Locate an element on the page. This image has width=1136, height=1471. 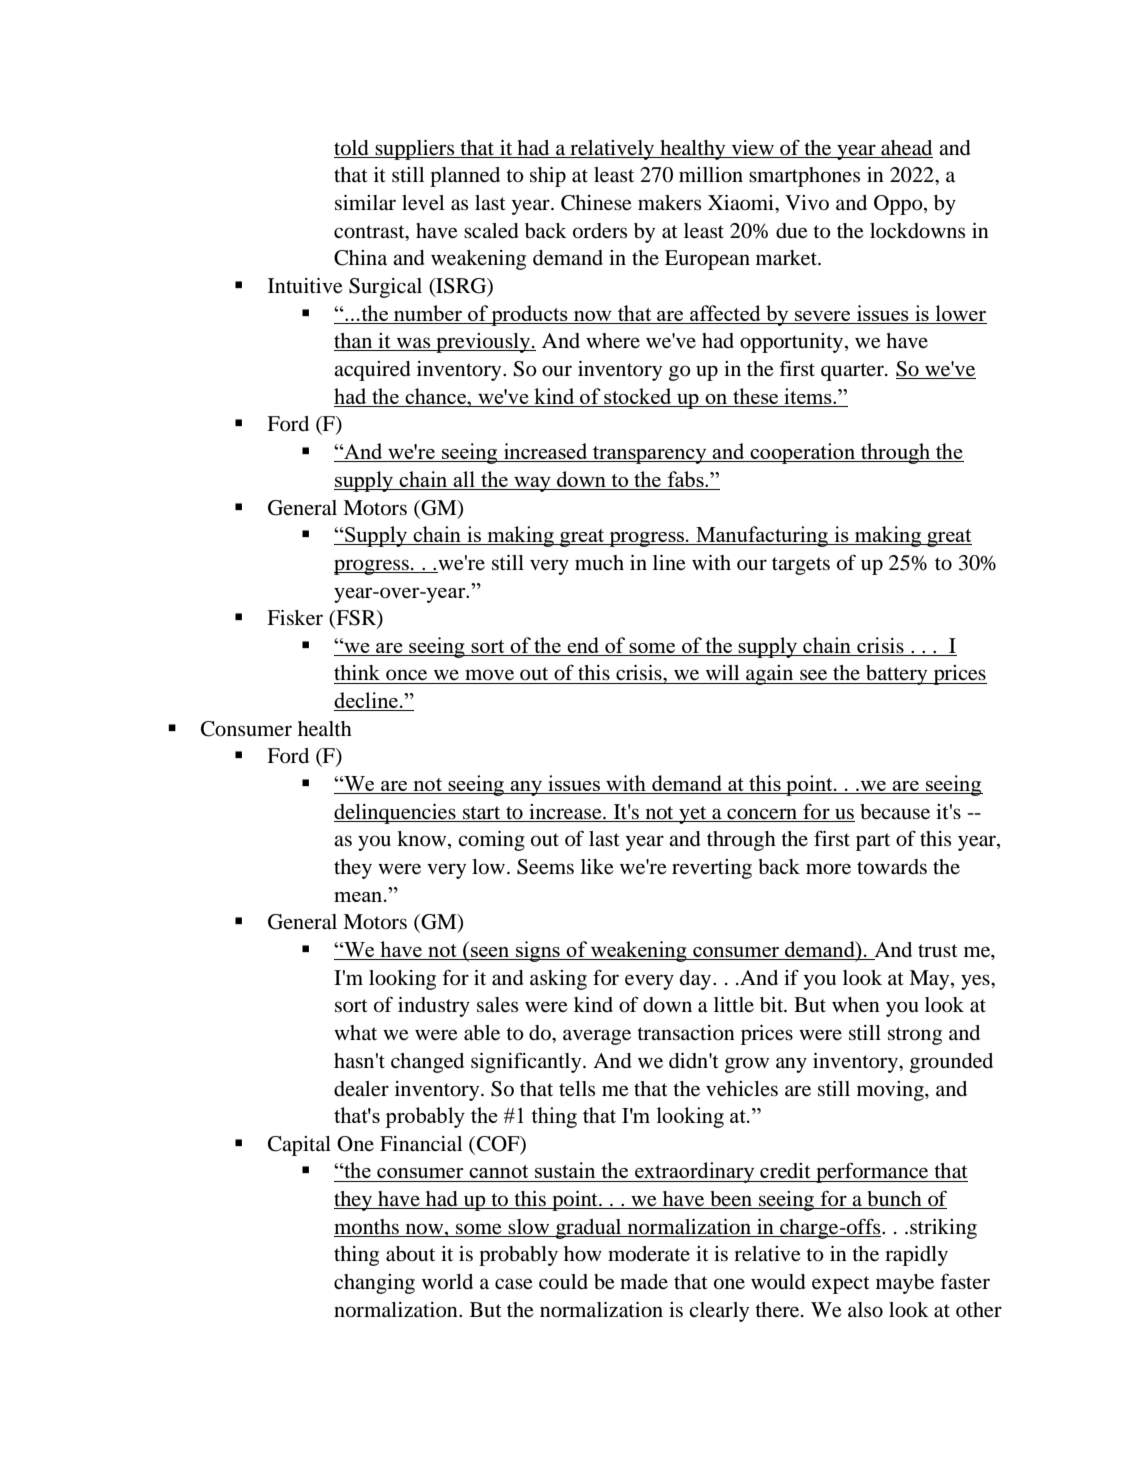
ahead is located at coordinates (906, 148).
